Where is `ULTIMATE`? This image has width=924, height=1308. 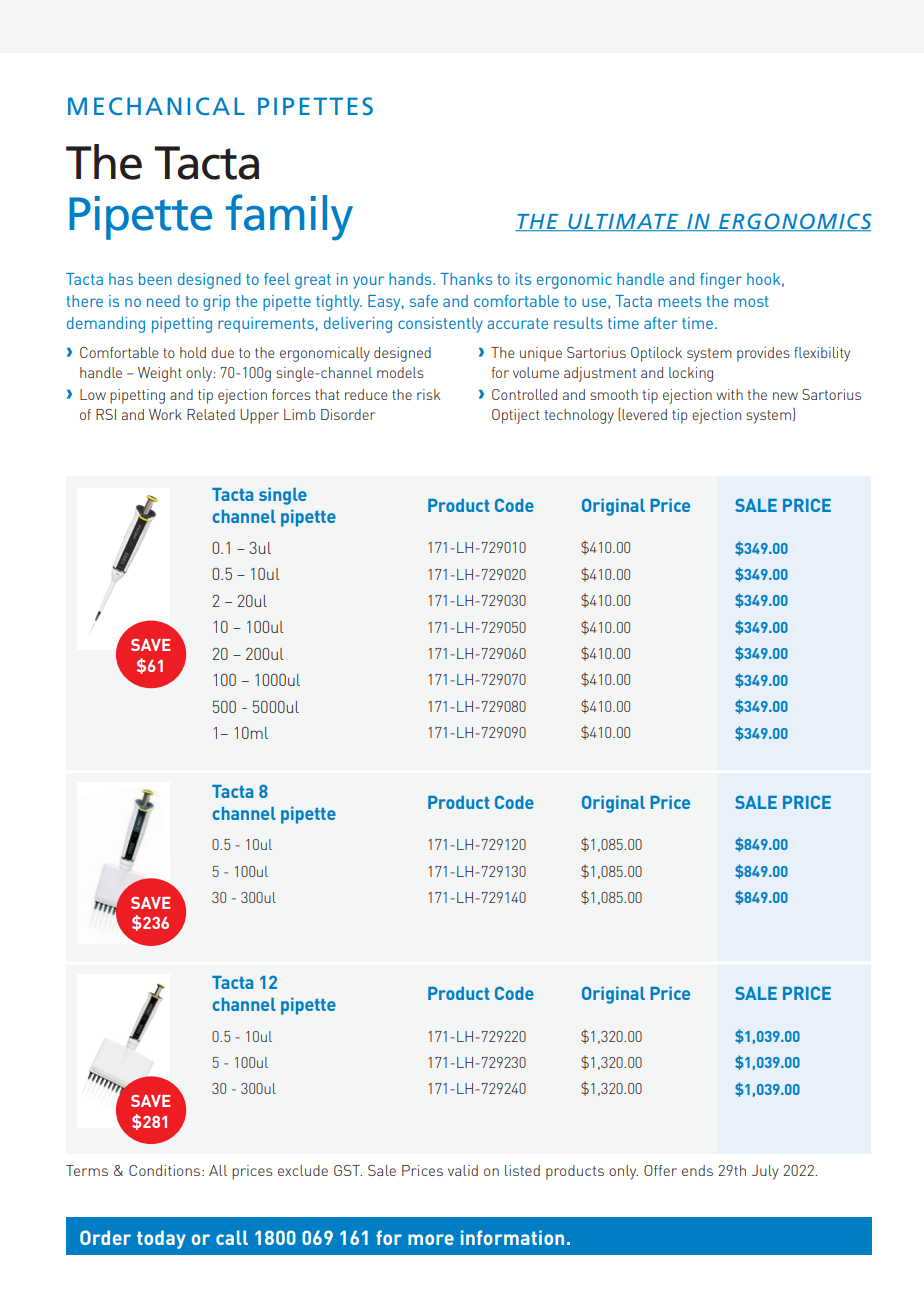 ULTIMATE is located at coordinates (623, 222).
